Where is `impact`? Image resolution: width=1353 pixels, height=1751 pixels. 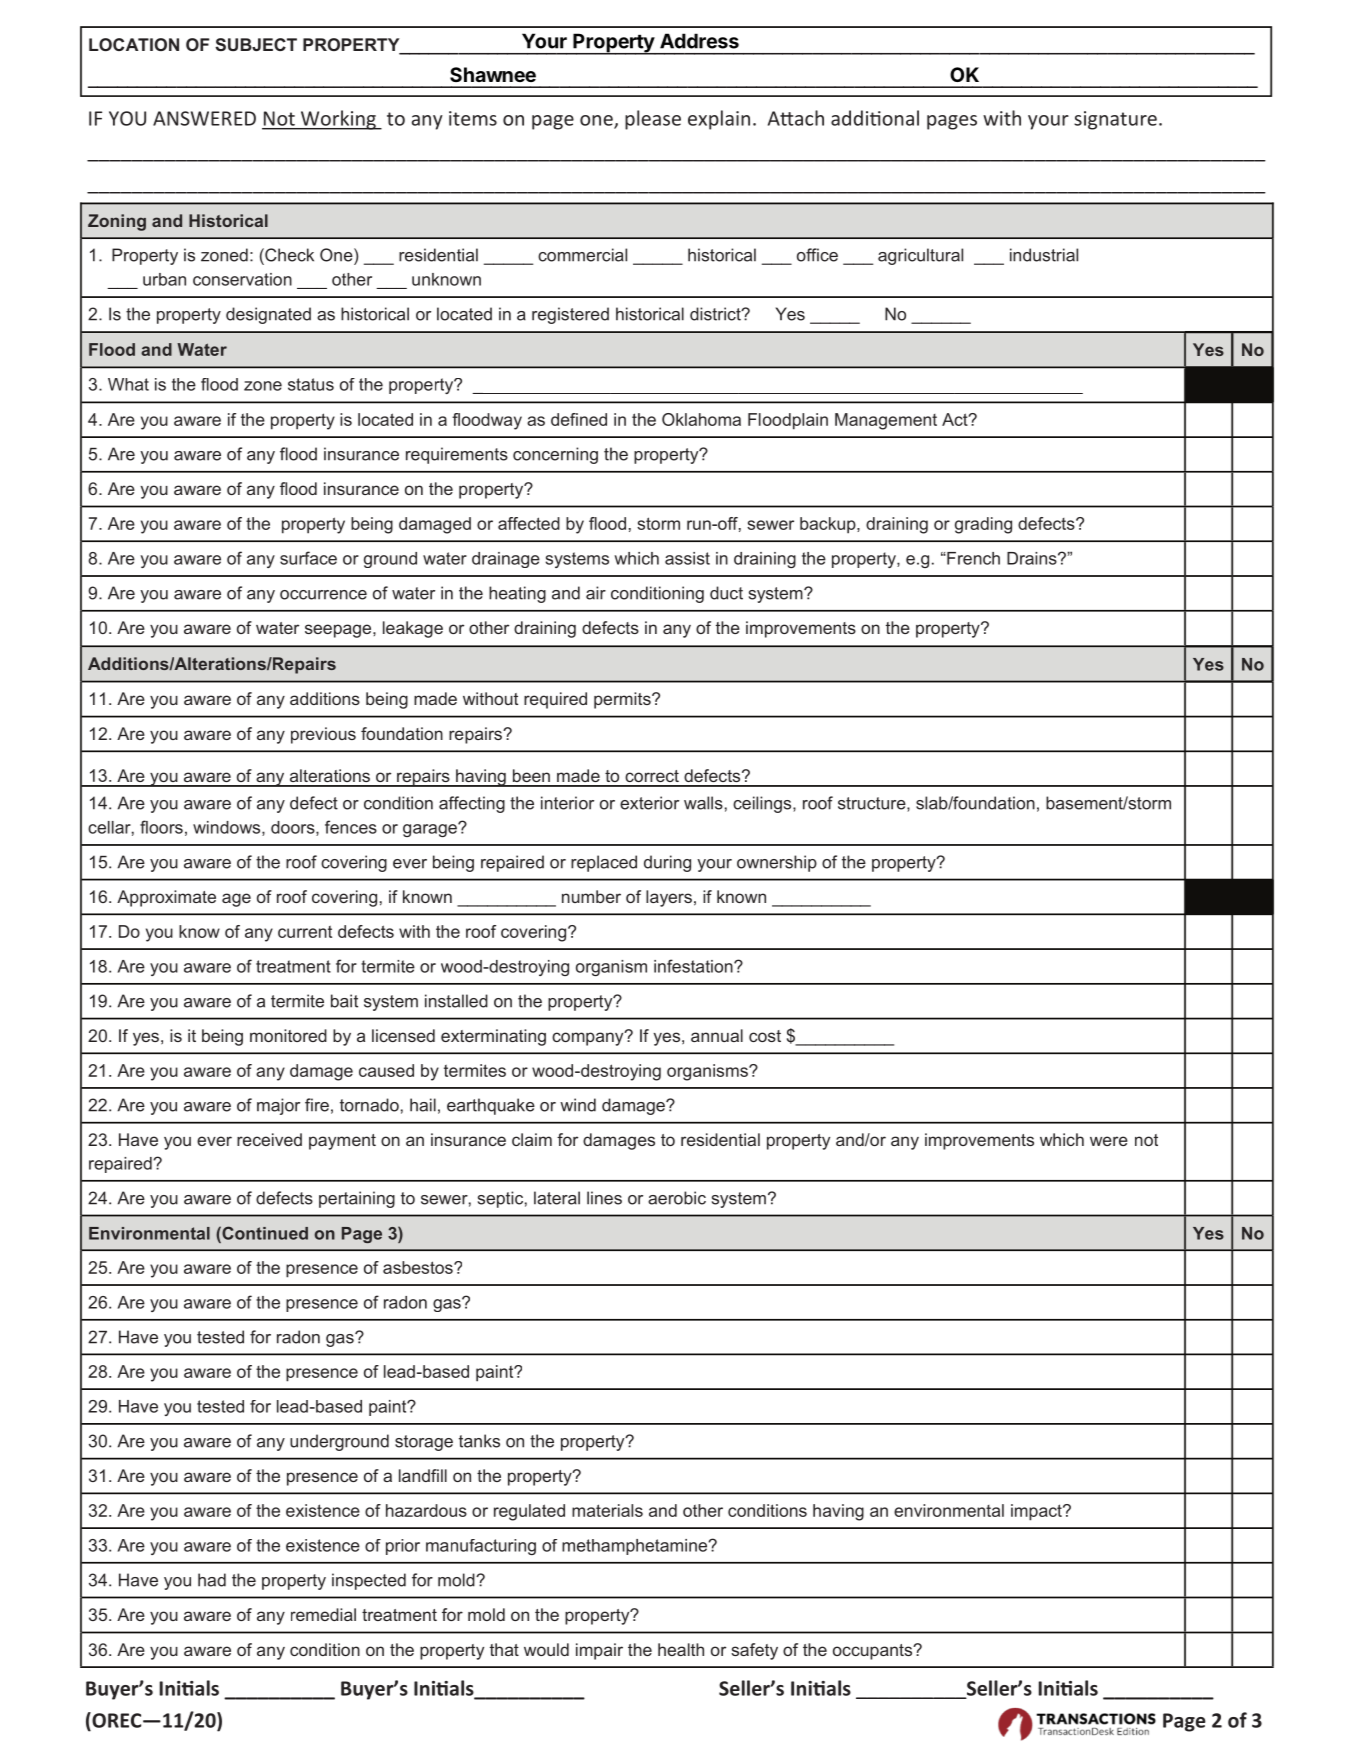 impact is located at coordinates (1037, 1512).
